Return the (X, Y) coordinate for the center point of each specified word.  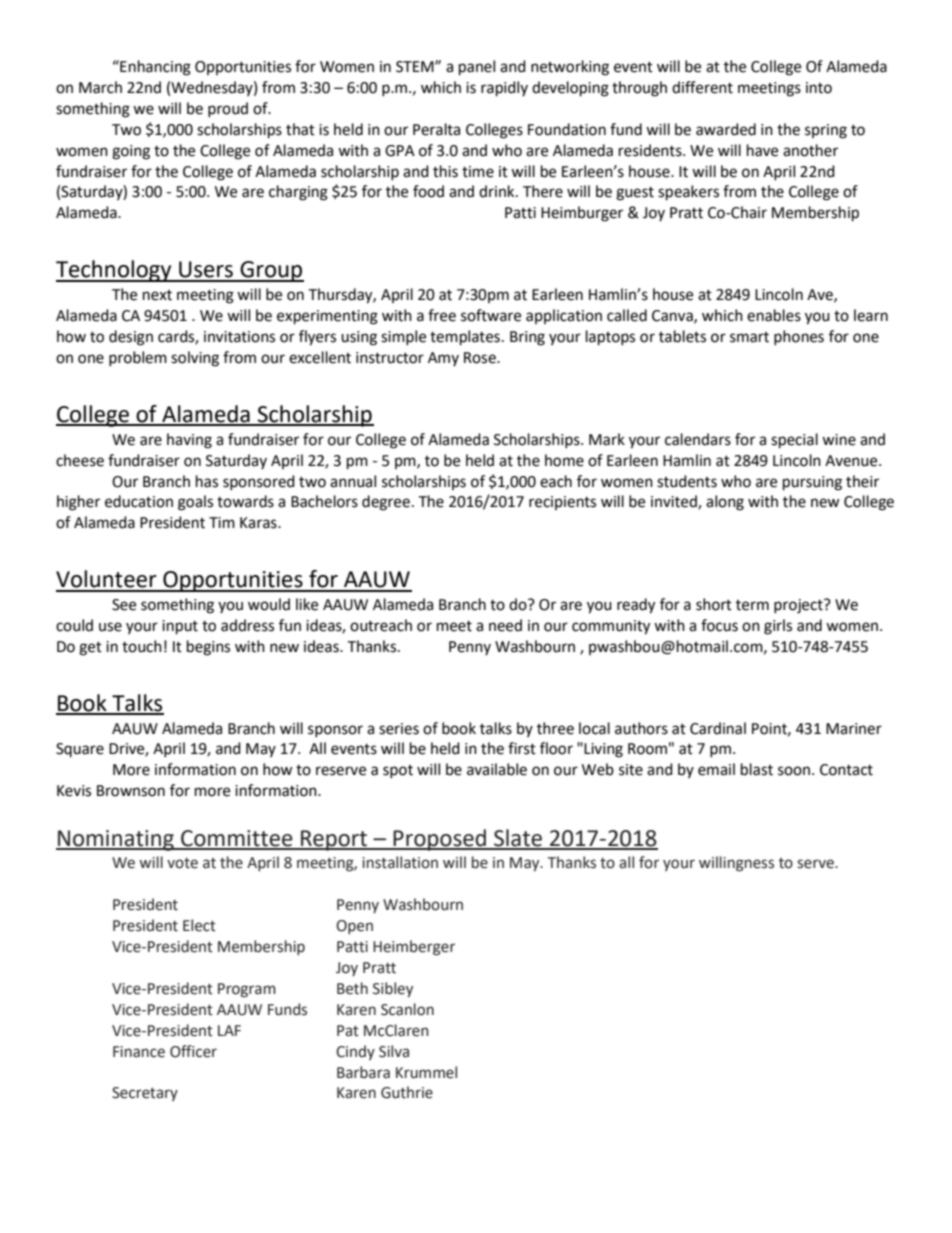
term (752, 605)
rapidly (504, 89)
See (124, 605)
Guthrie (407, 1092)
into (819, 88)
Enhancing (154, 68)
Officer (193, 1051)
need (505, 625)
